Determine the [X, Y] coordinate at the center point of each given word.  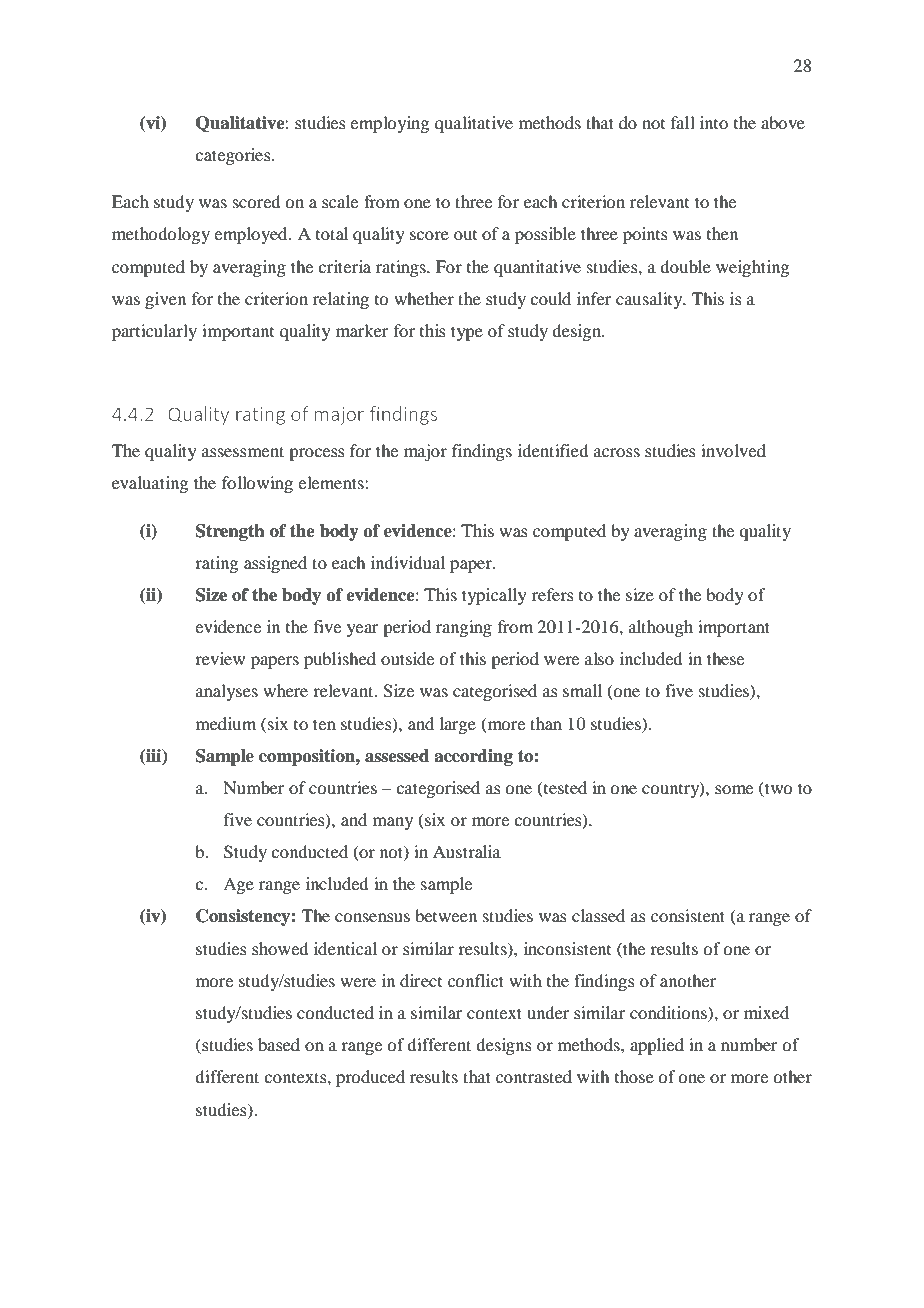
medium [226, 723]
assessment [243, 451]
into [714, 122]
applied [657, 1046]
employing [389, 124]
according [473, 757]
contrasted [534, 1076]
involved [733, 450]
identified [553, 450]
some [734, 789]
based [279, 1044]
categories [234, 156]
